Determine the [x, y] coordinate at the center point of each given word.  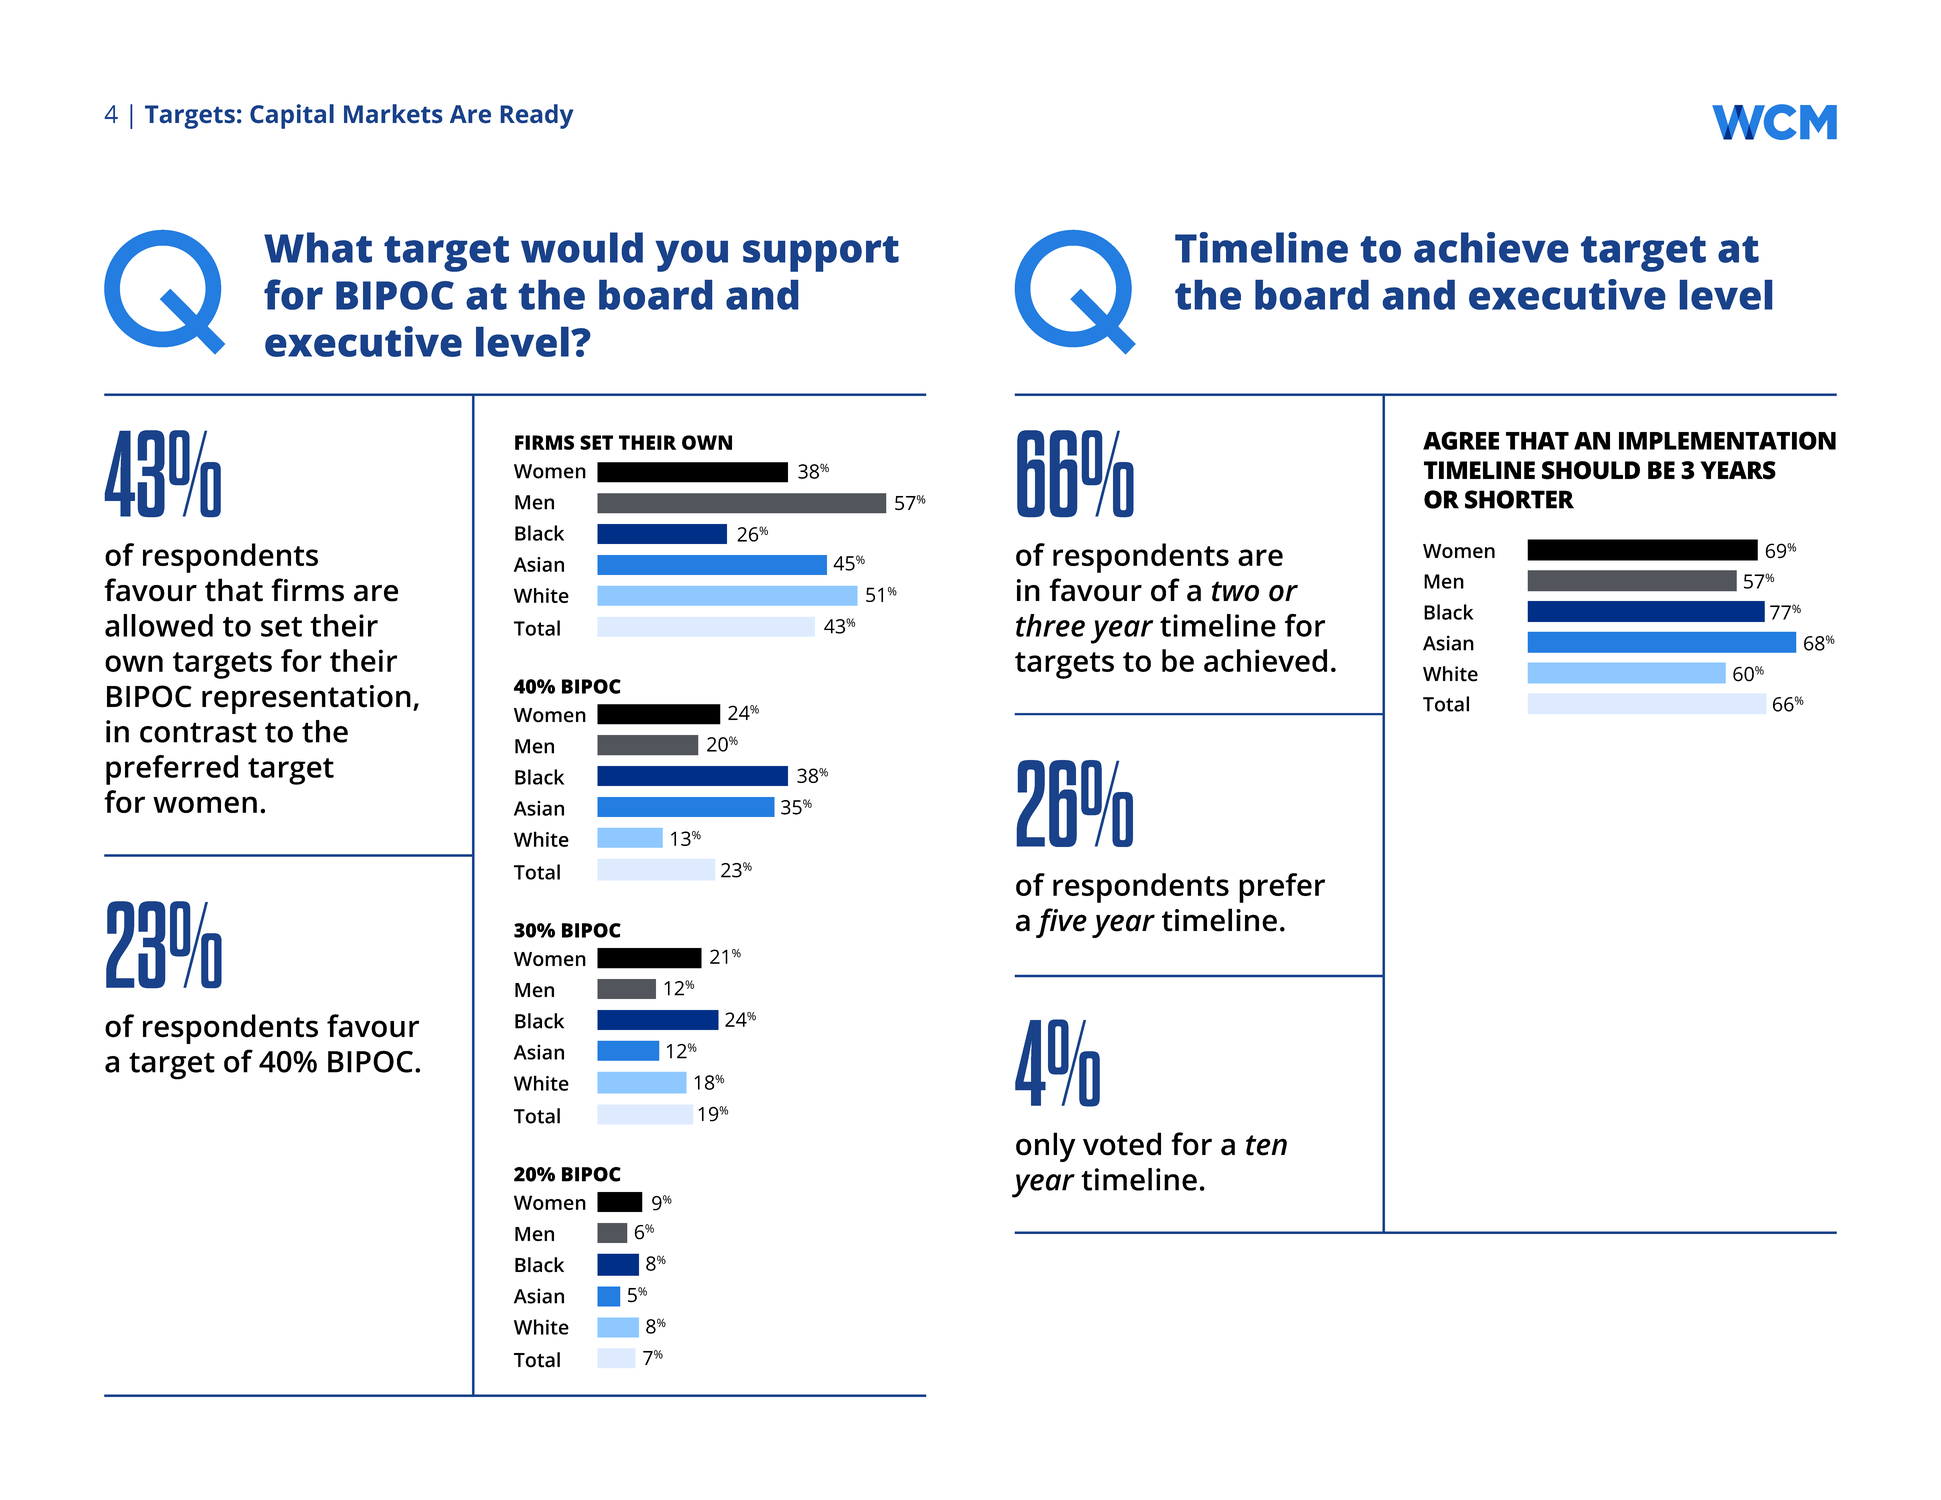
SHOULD [1591, 470]
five [1061, 923]
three [1050, 625]
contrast [198, 732]
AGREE [1461, 440]
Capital [292, 116]
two [1235, 591]
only [1046, 1147]
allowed [159, 625]
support [821, 254]
